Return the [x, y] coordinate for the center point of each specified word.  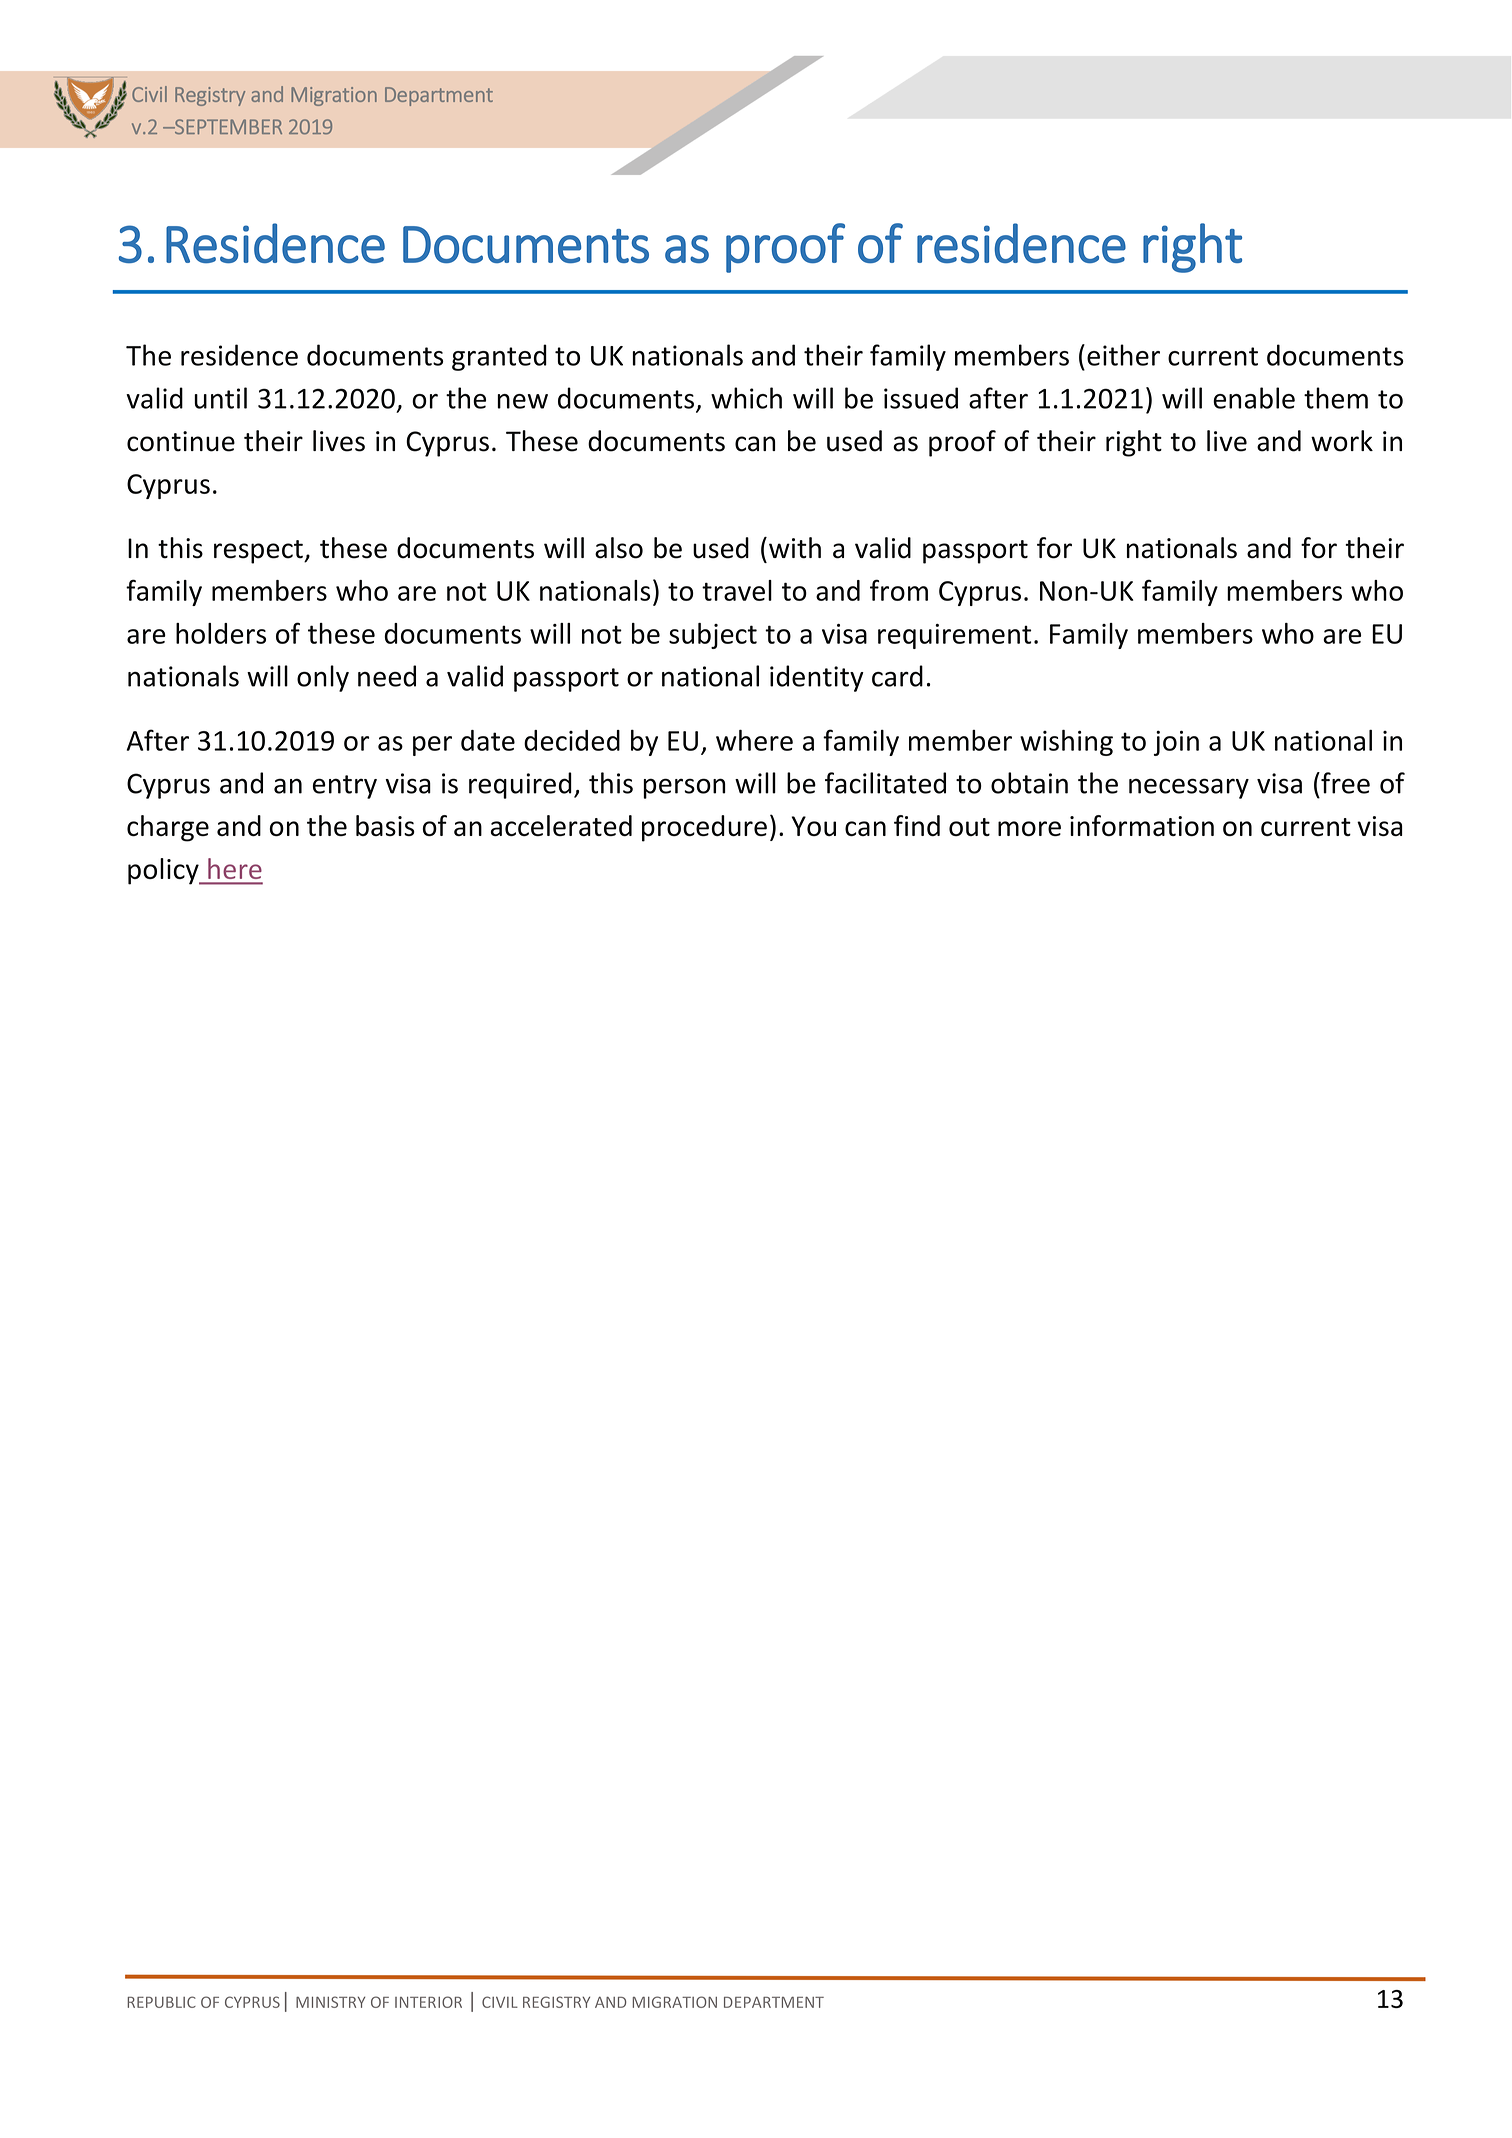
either [1123, 355]
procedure [704, 828]
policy [164, 871]
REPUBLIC [161, 2002]
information [1142, 825]
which [746, 398]
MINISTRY [330, 2002]
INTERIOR [428, 2002]
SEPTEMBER [227, 126]
